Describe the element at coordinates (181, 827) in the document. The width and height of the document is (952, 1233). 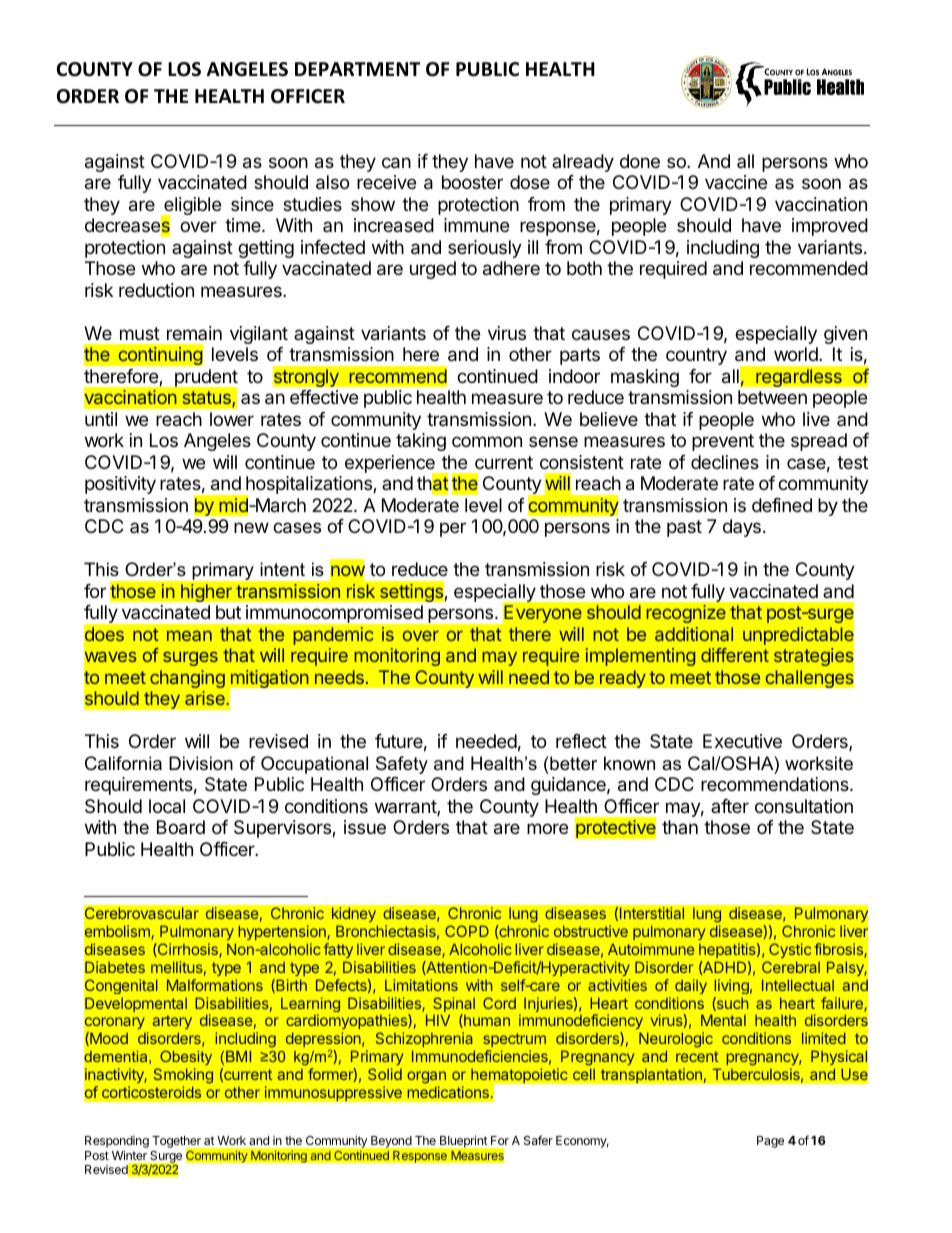
I see `Board` at that location.
